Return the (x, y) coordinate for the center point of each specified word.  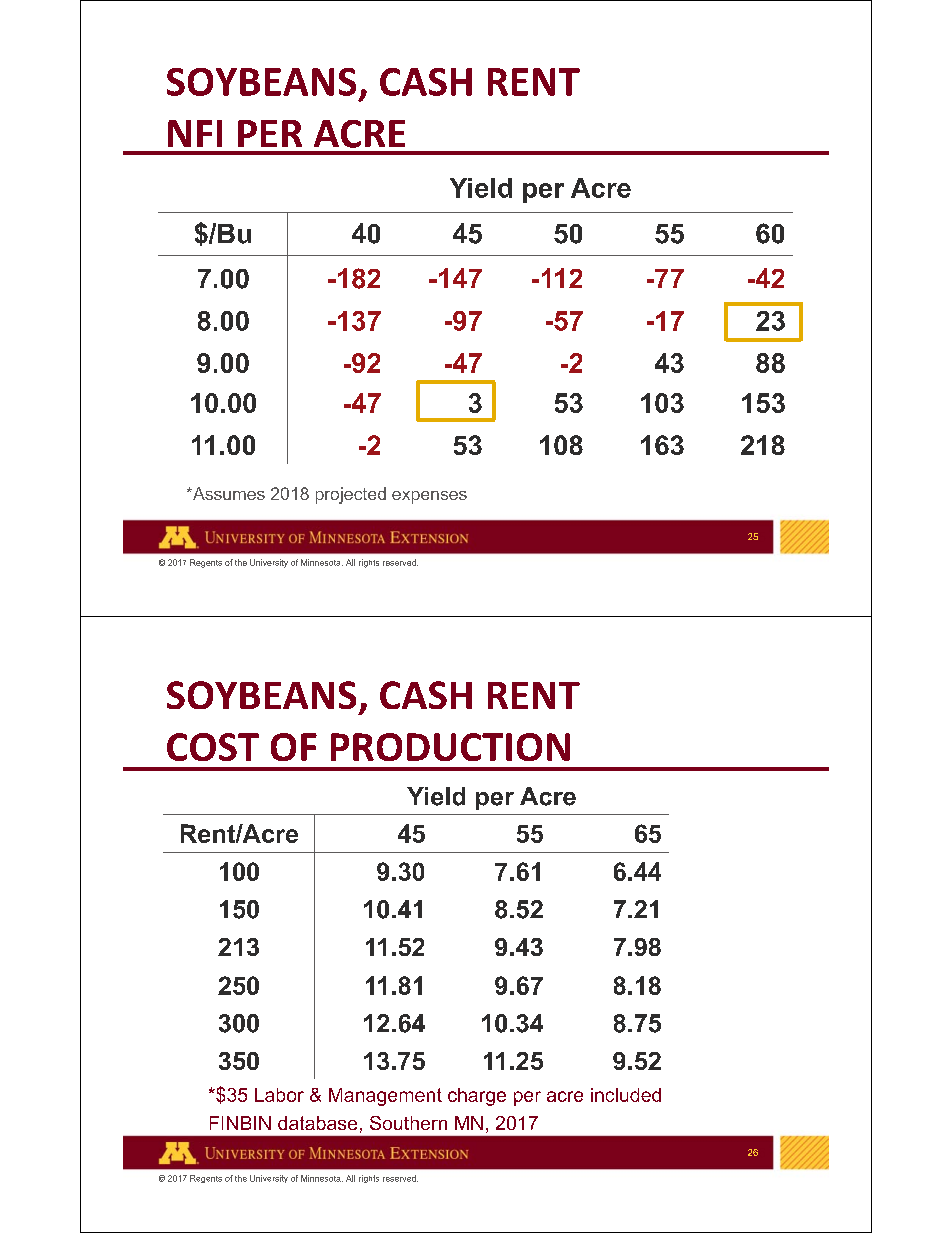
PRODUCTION (450, 747)
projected (351, 495)
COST (213, 747)
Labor (279, 1095)
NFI (195, 133)
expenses (429, 497)
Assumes (227, 493)
